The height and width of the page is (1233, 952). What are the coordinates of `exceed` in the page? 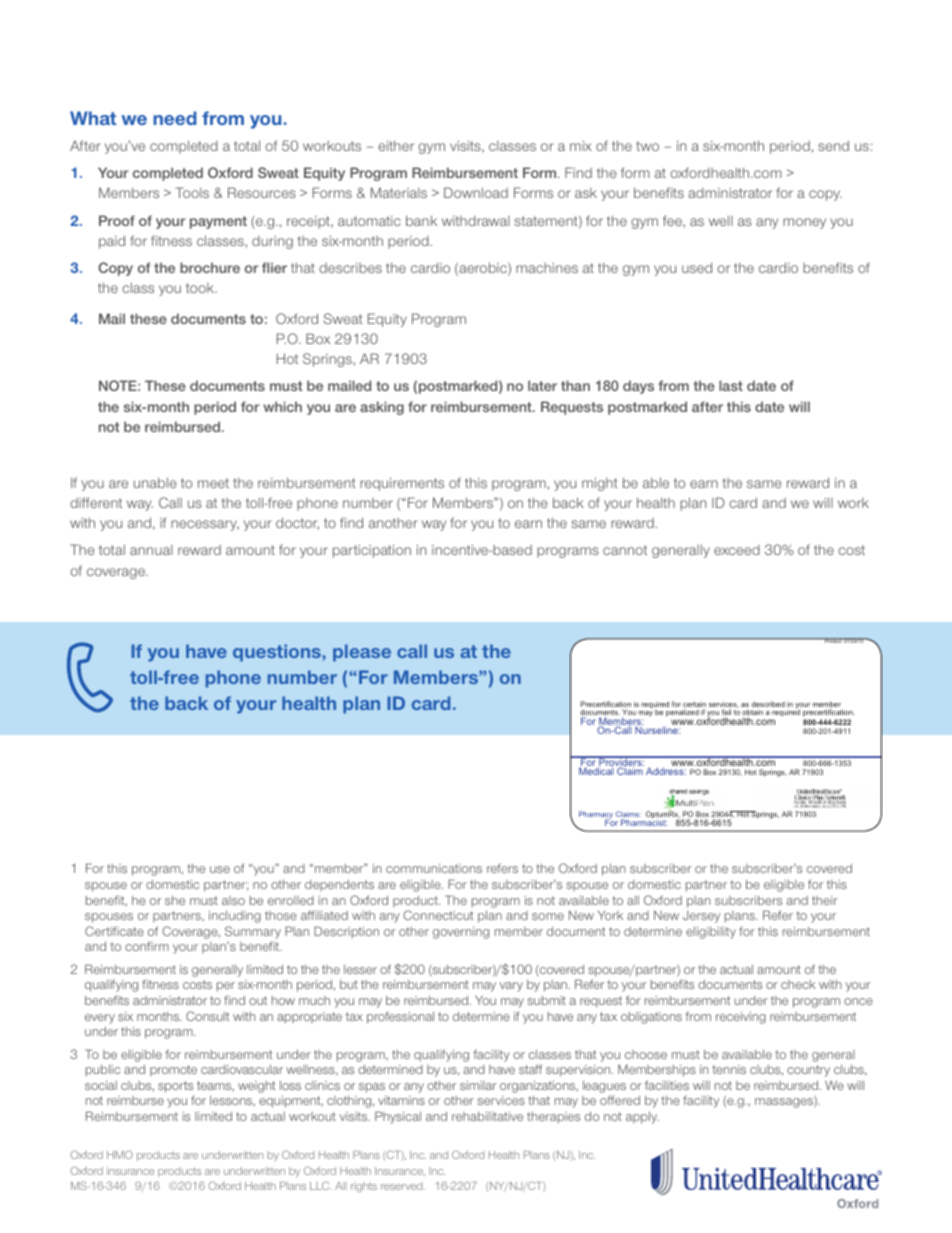 It's located at (737, 550).
